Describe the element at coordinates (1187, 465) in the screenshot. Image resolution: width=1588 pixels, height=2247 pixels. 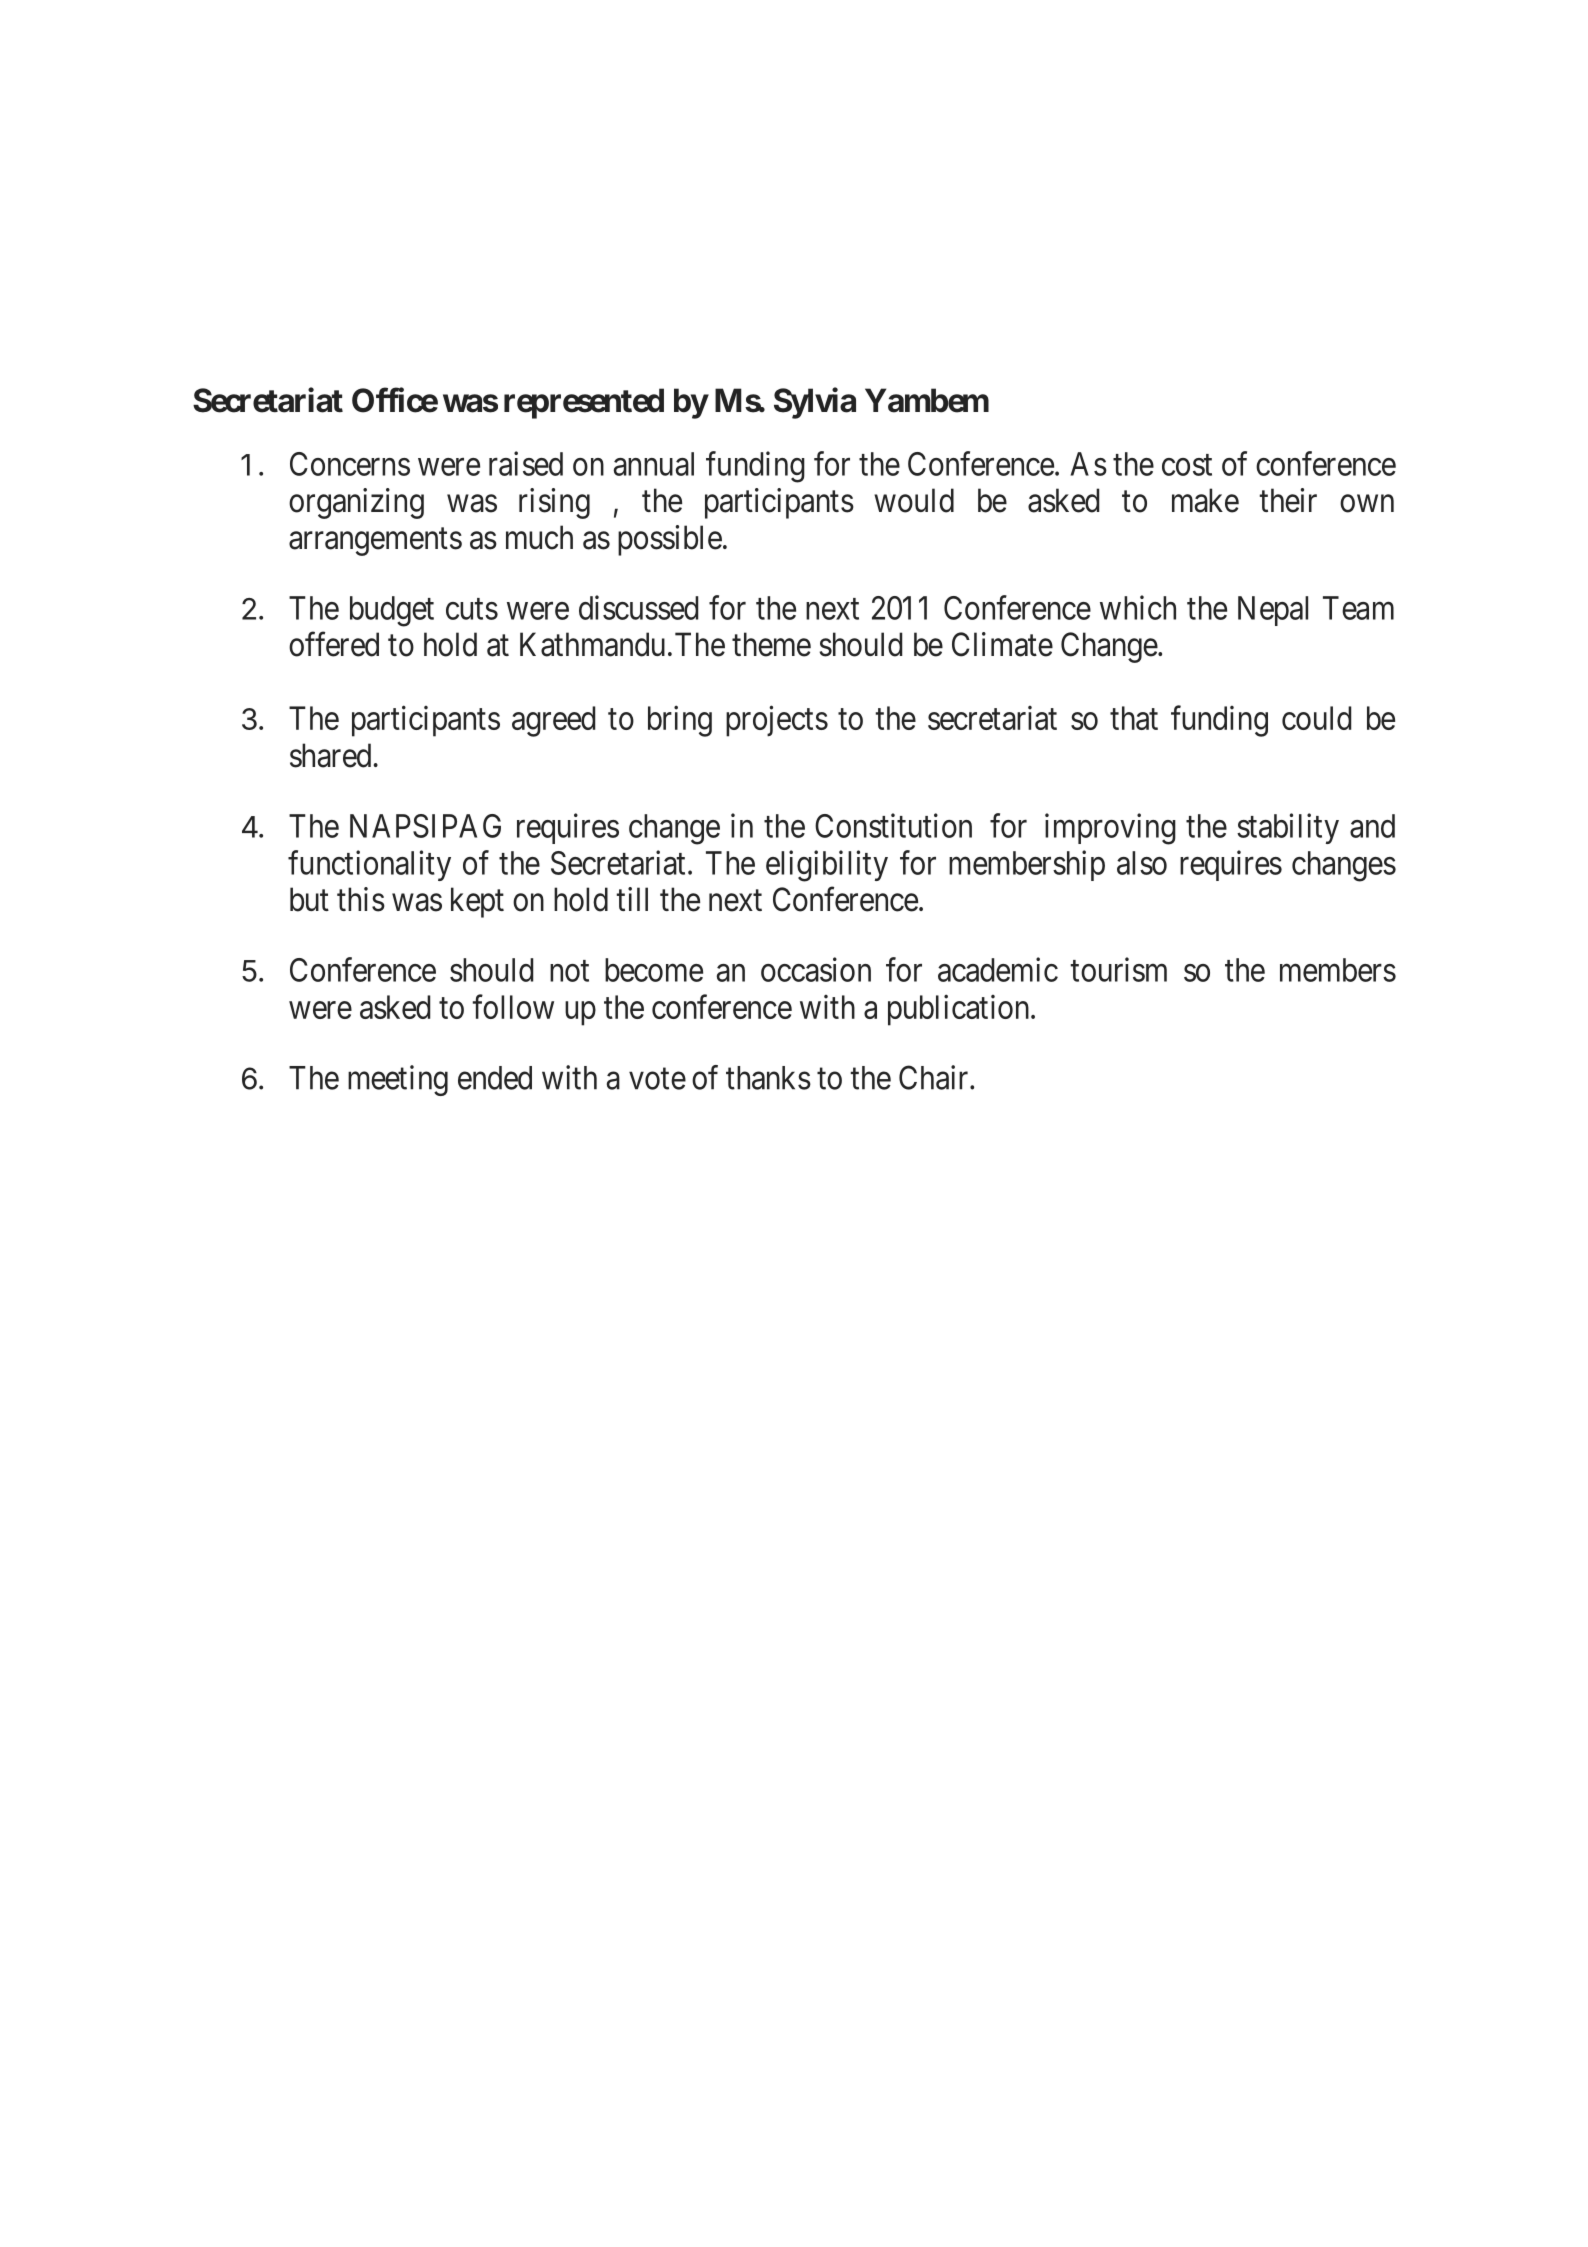
I see `cost` at that location.
